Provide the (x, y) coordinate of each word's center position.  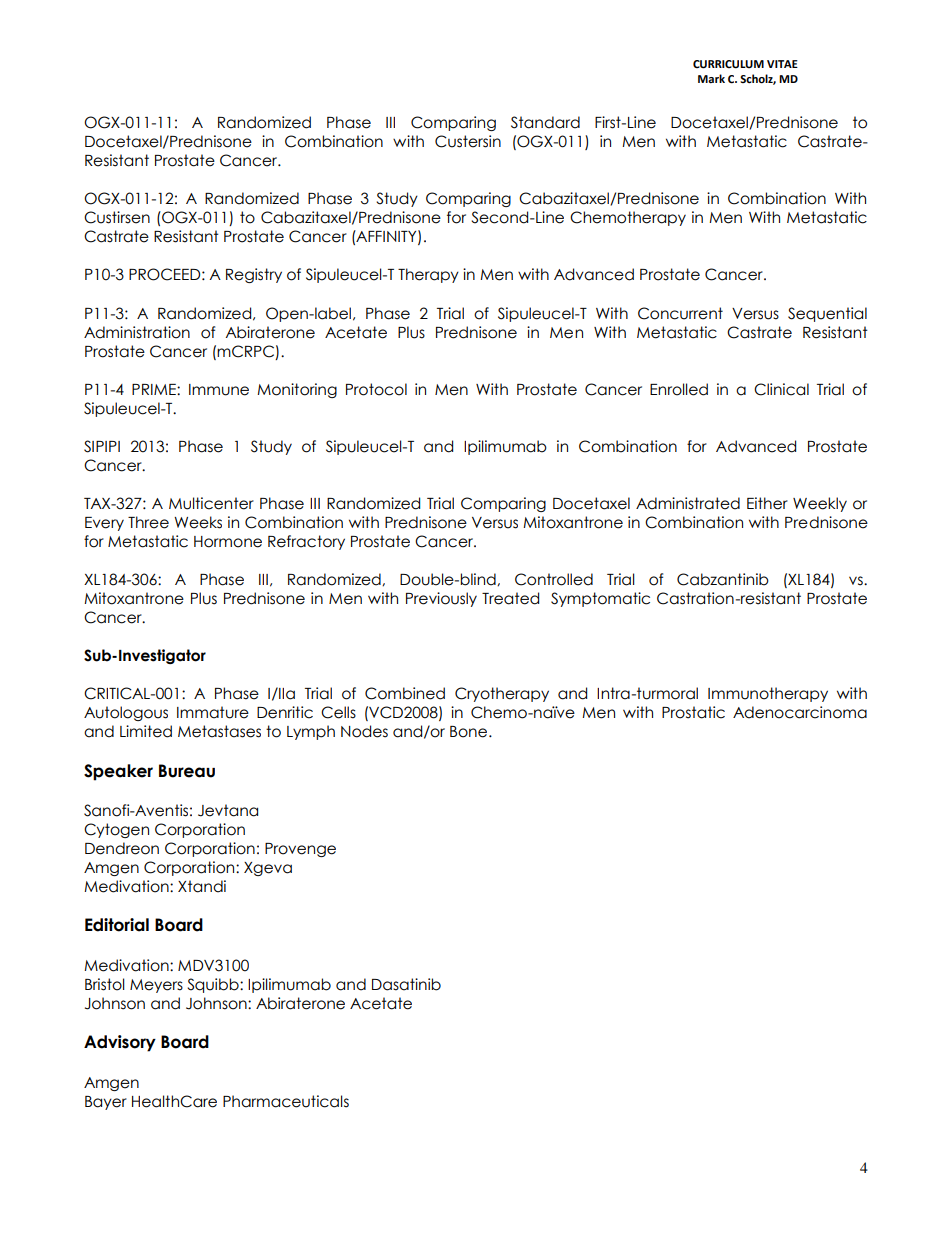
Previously (441, 599)
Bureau (187, 771)
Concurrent (680, 313)
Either (767, 503)
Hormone (228, 542)
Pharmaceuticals (286, 1101)
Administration (137, 332)
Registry (254, 275)
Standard (545, 122)
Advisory (120, 1043)
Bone (470, 732)
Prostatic (693, 712)
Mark (711, 78)
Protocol (376, 389)
